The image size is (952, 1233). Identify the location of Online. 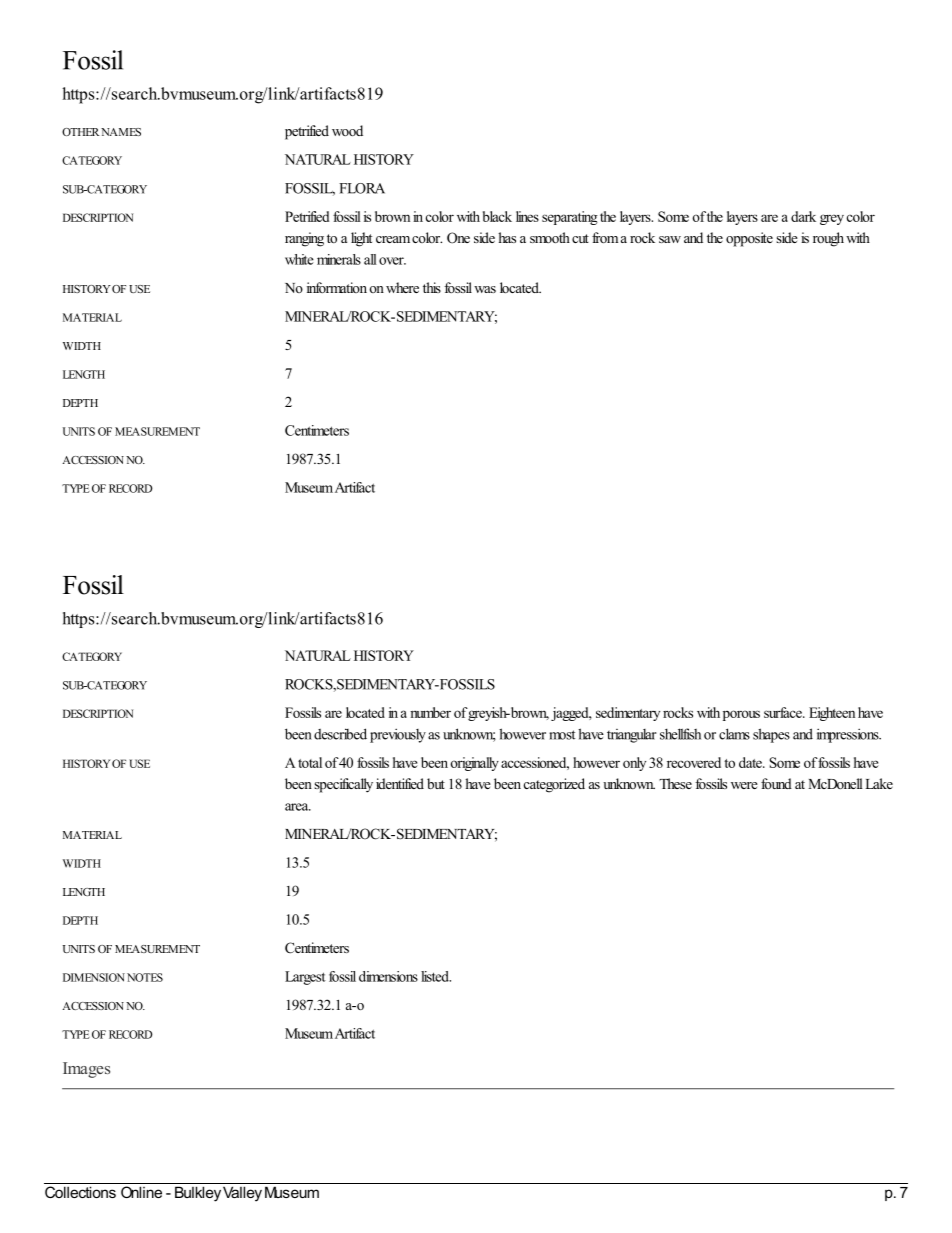
(141, 1192).
